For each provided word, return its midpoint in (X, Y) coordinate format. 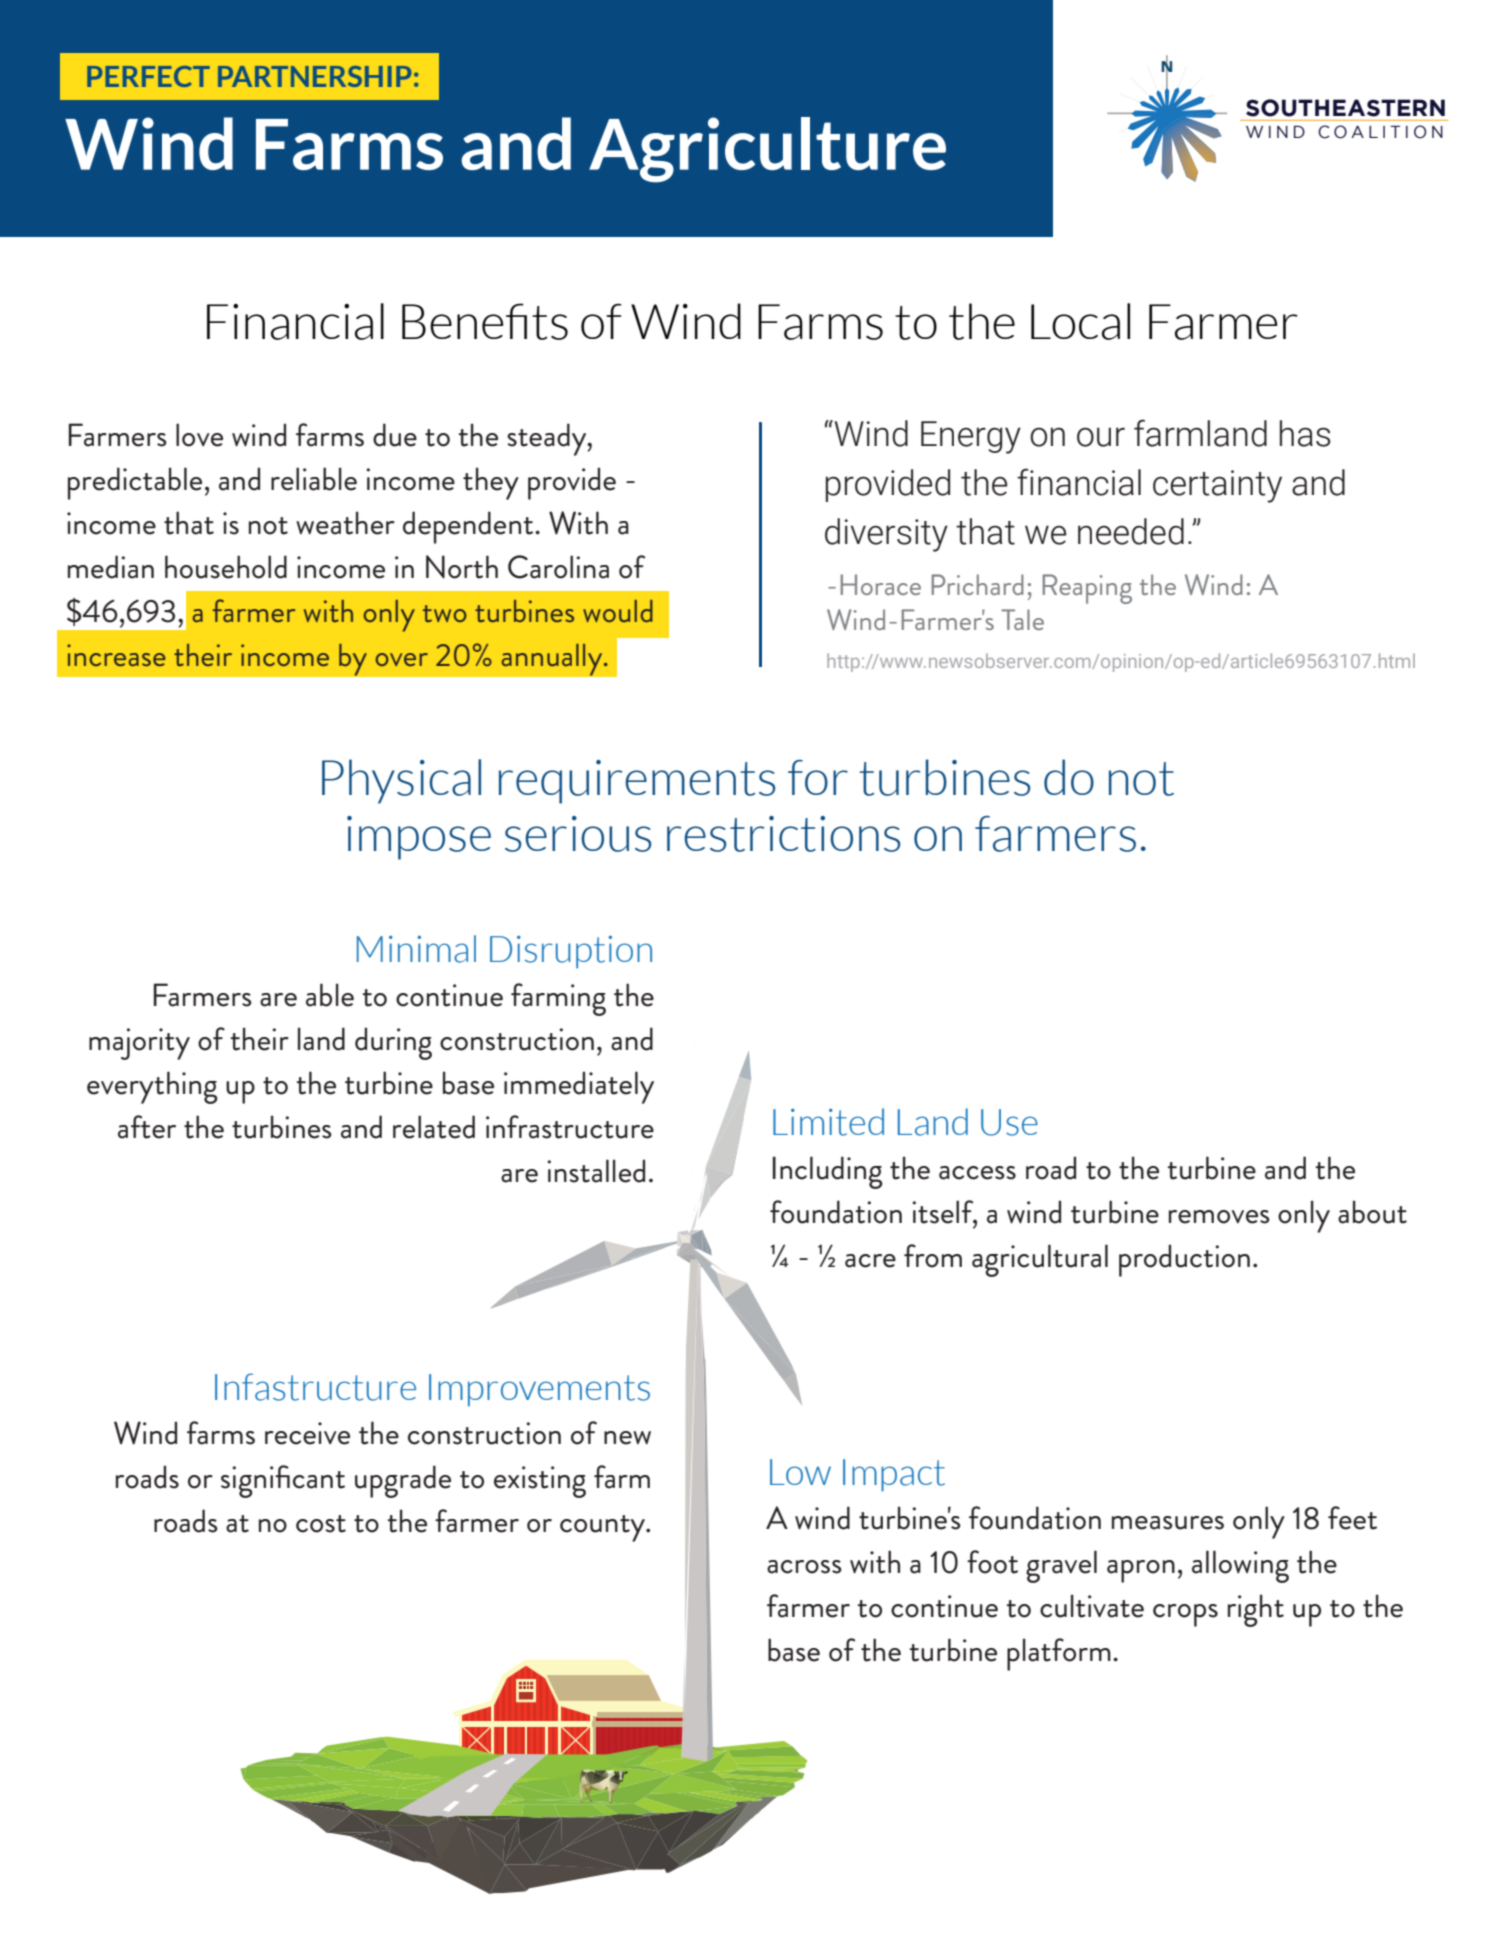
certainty (1217, 486)
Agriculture (767, 150)
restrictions (783, 834)
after (147, 1127)
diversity (886, 535)
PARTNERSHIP (314, 76)
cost (321, 1524)
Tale (1022, 619)
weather (345, 523)
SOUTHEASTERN (1345, 108)
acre (870, 1261)
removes (1219, 1217)
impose (419, 838)
